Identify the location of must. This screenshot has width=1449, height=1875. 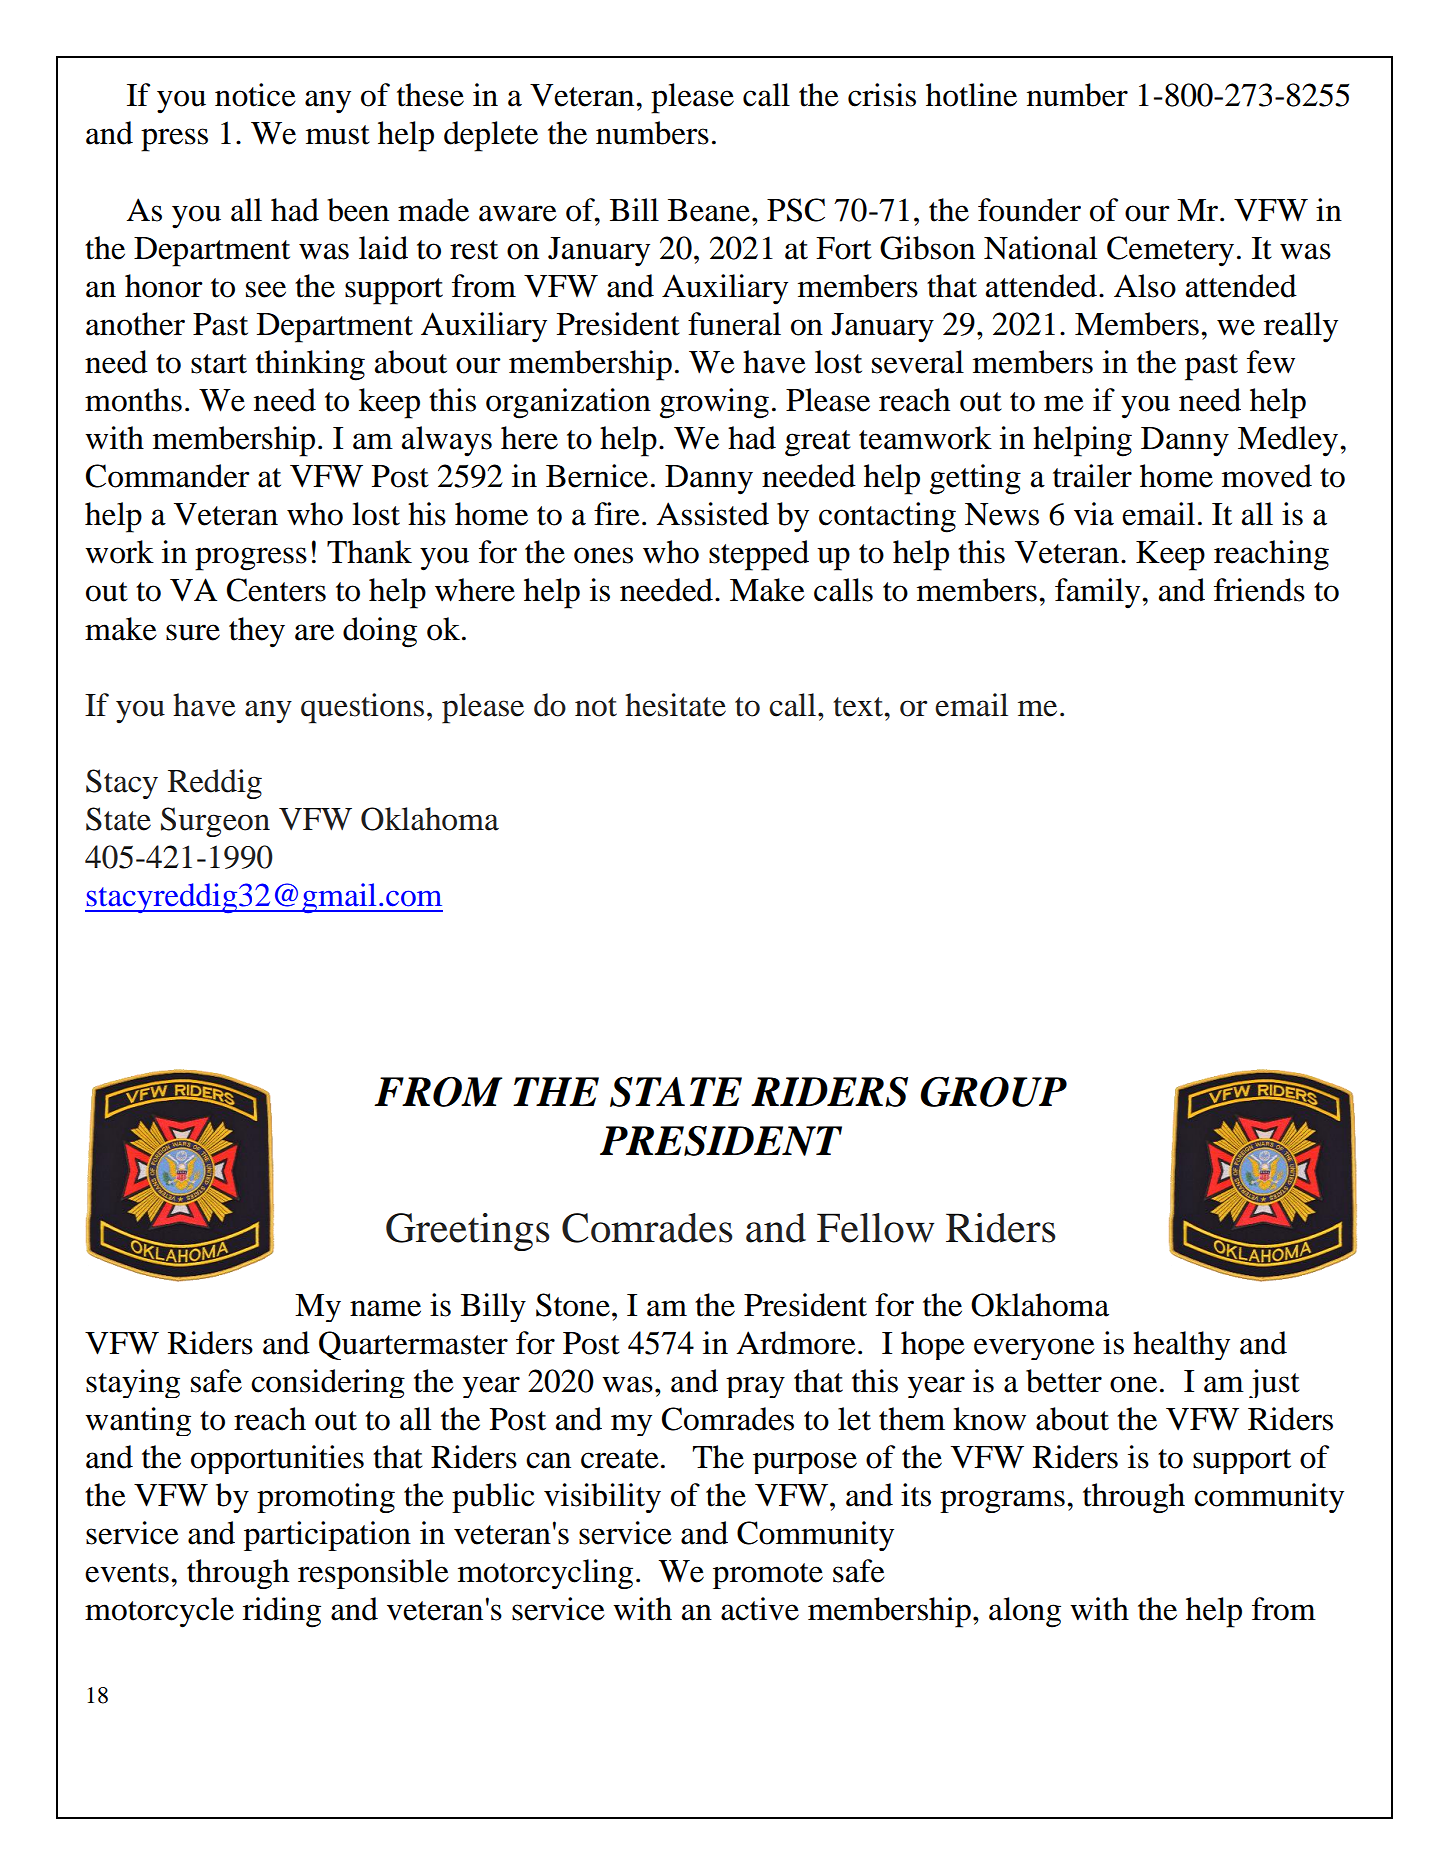
(338, 135).
